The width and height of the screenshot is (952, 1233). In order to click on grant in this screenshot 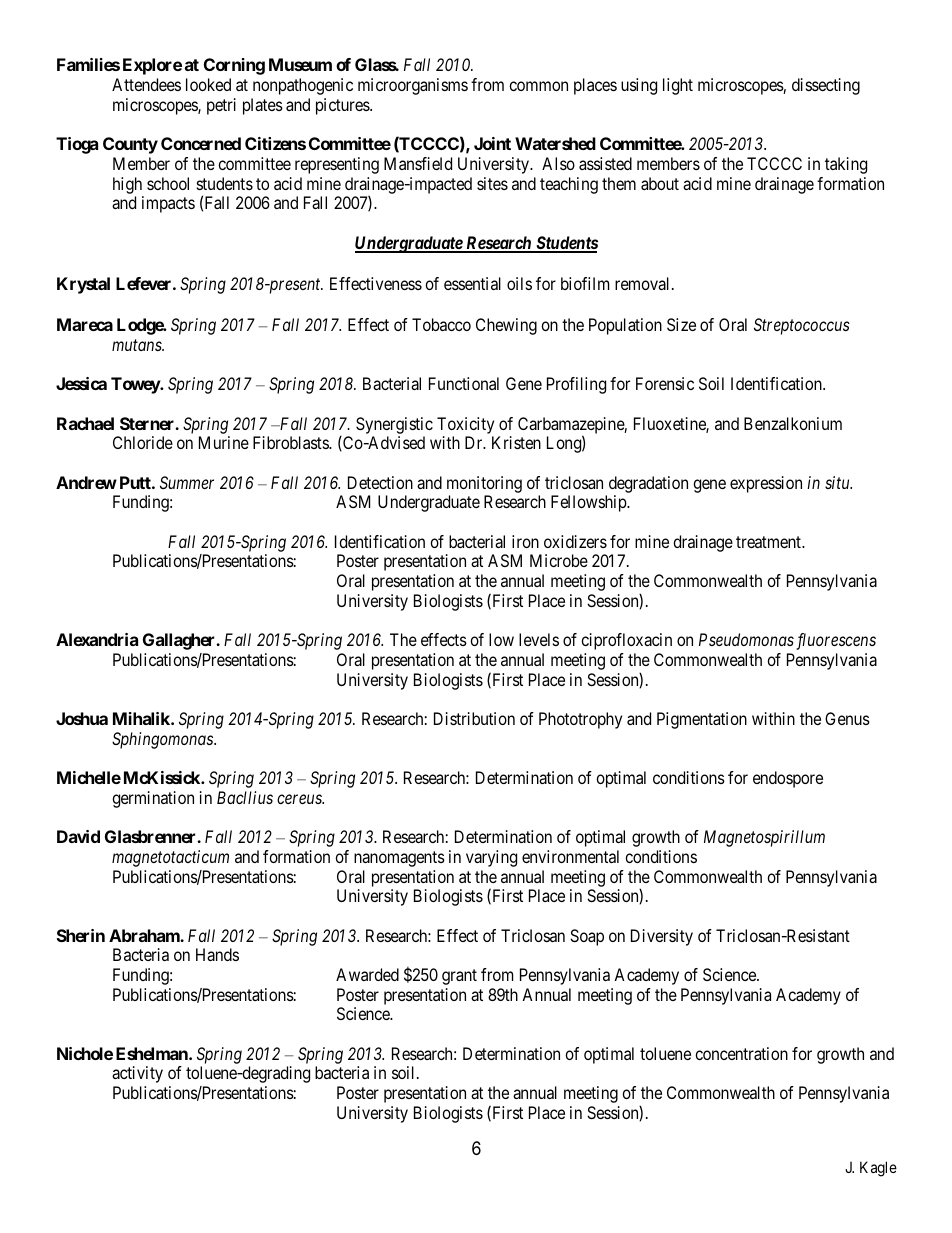, I will do `click(459, 977)`.
